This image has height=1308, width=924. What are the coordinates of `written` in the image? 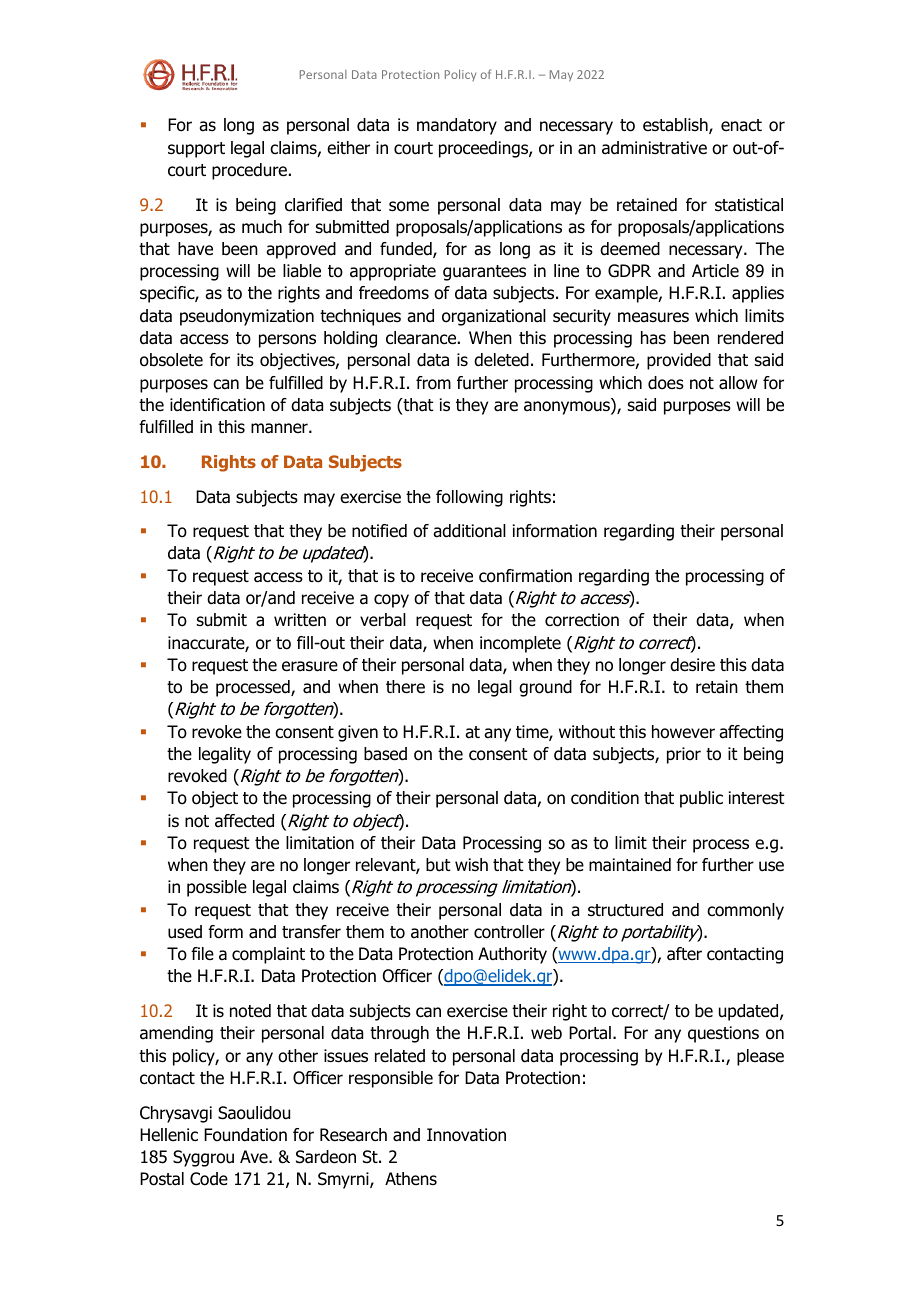 It's located at (300, 620).
